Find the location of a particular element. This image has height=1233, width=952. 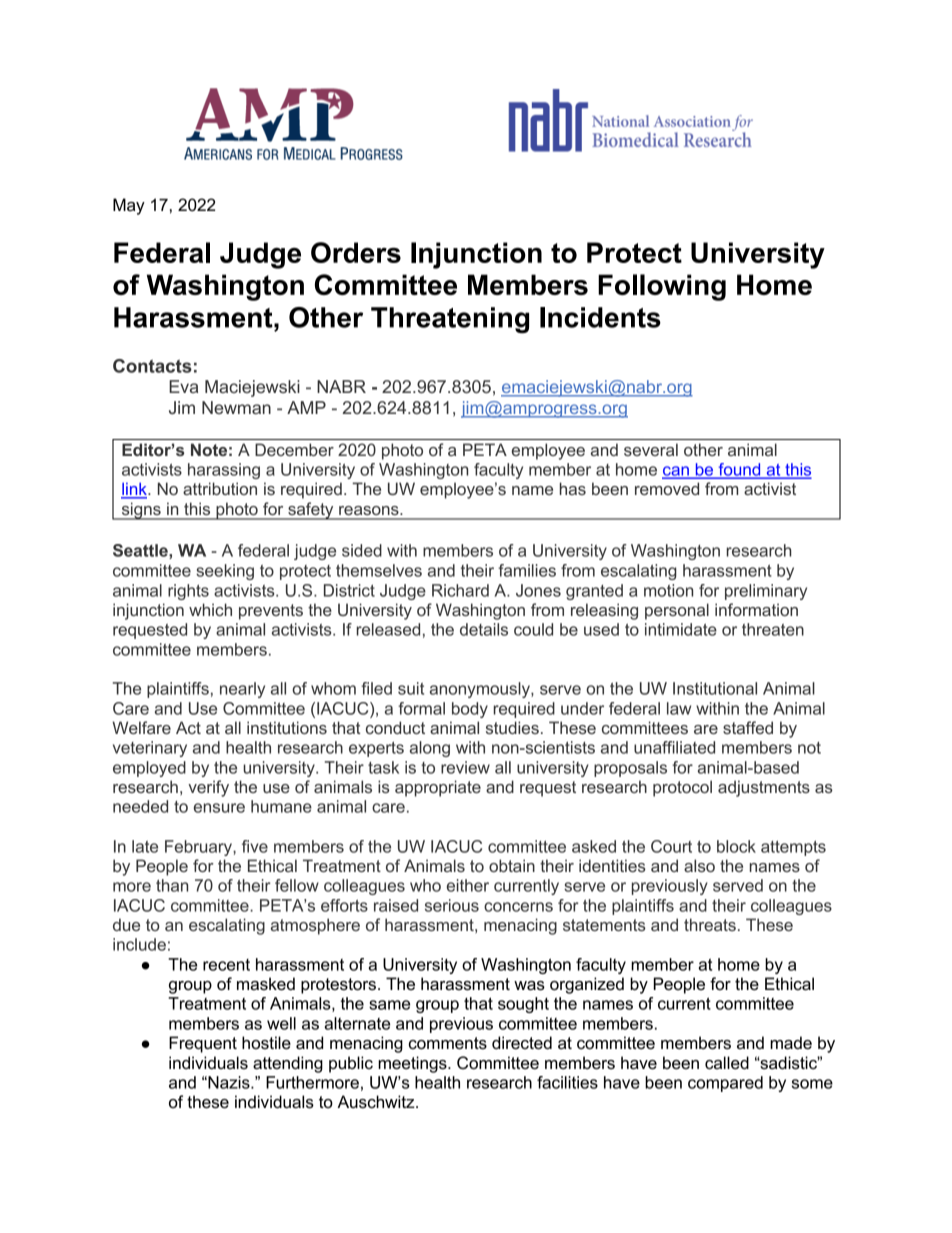

details is located at coordinates (484, 629).
